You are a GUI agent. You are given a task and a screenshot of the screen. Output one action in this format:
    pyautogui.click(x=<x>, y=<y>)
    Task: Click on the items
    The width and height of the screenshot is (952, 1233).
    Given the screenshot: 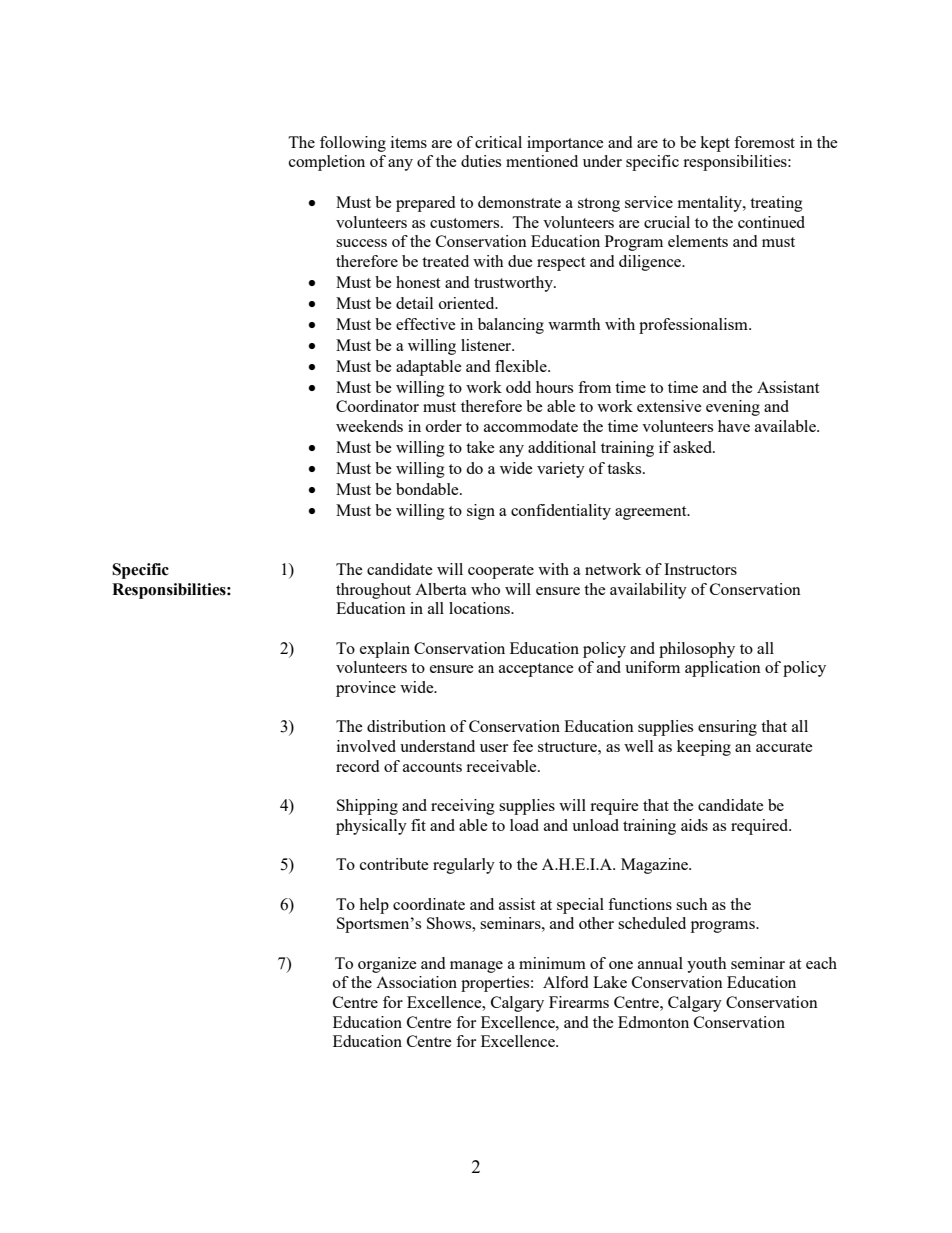 What is the action you would take?
    pyautogui.click(x=409, y=142)
